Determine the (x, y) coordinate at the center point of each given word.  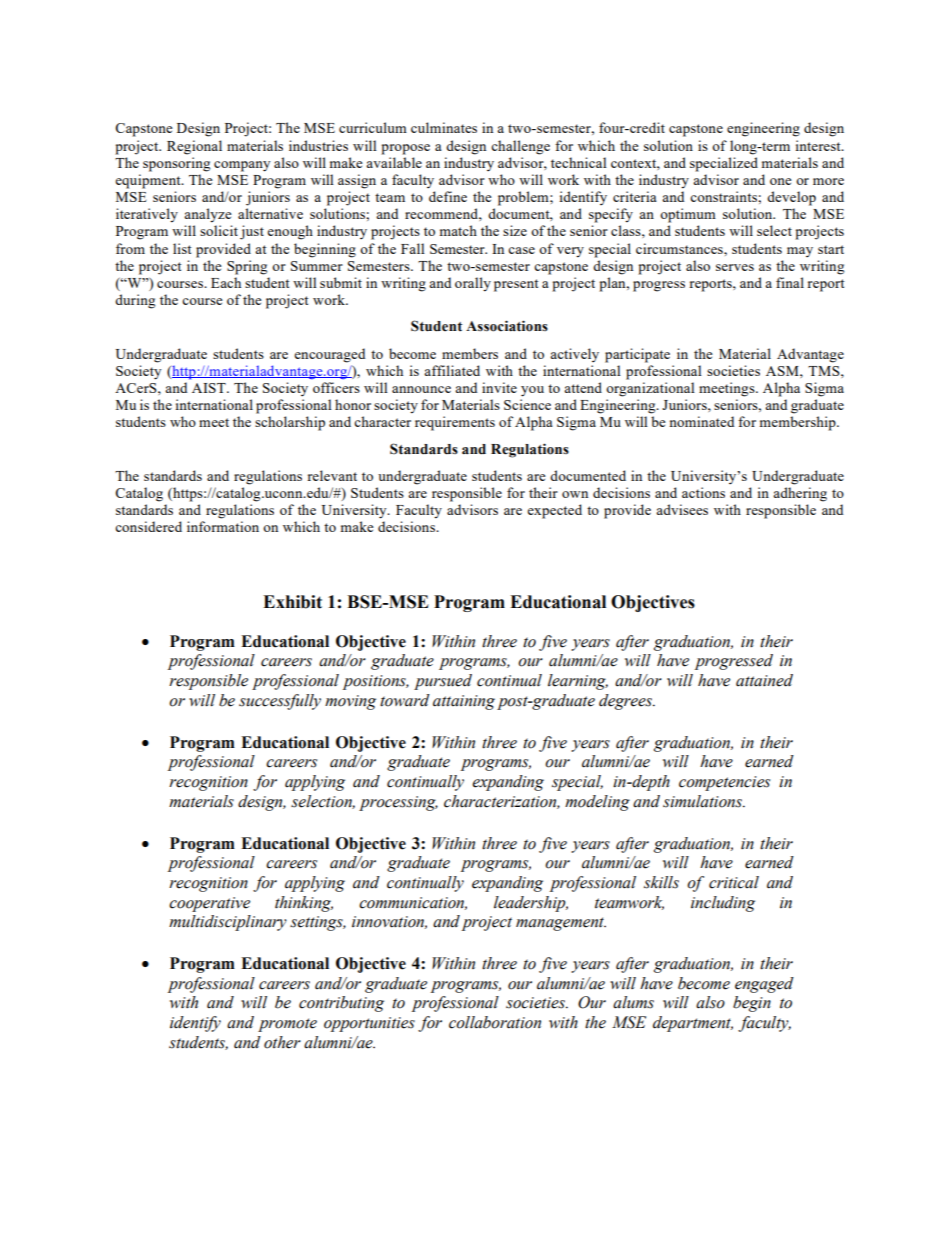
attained (764, 680)
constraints (724, 196)
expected (554, 511)
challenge (520, 147)
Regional (194, 147)
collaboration (495, 1022)
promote (287, 1025)
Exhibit (292, 602)
